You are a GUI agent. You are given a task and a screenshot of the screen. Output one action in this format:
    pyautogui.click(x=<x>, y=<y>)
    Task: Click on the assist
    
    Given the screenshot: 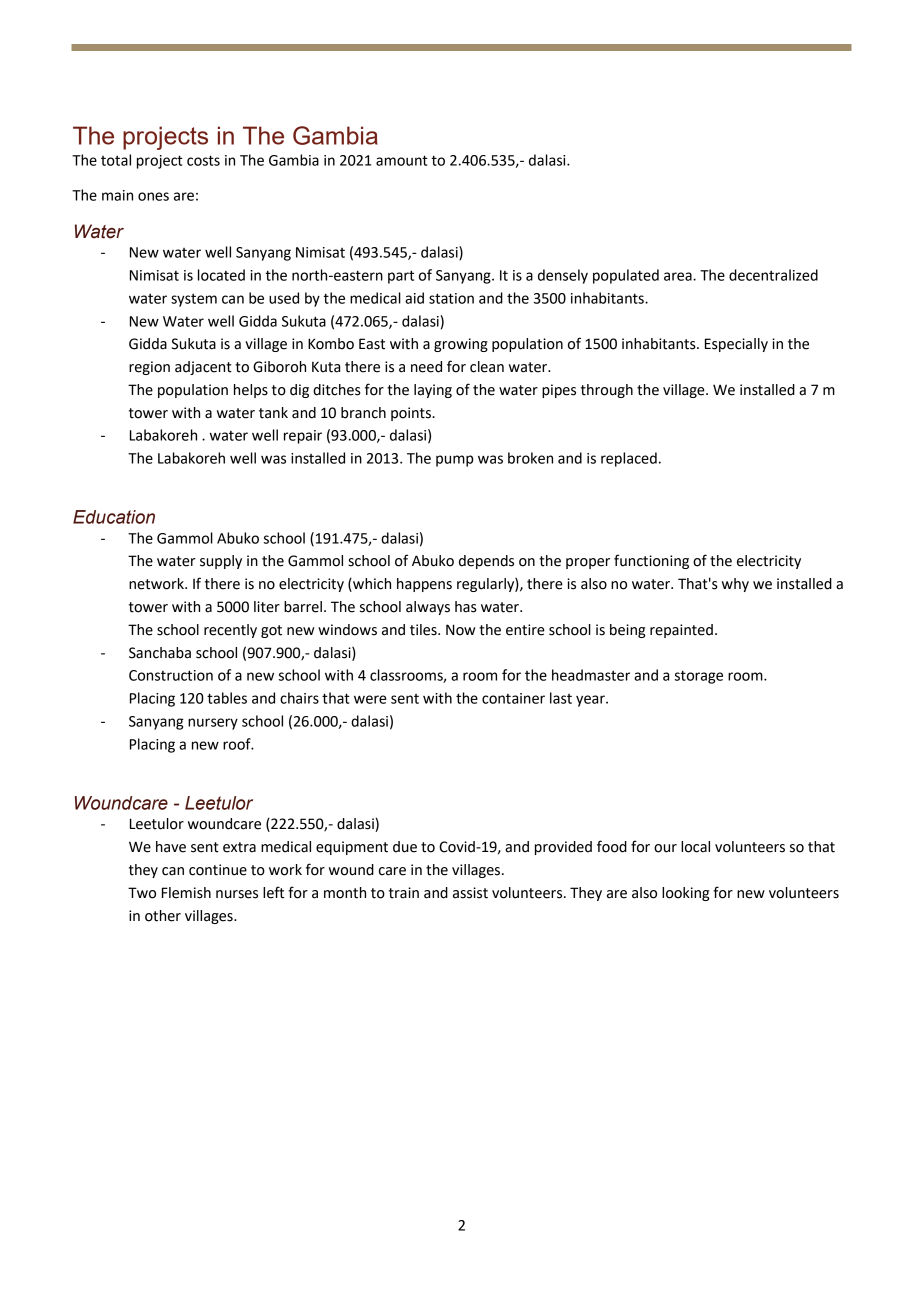 What is the action you would take?
    pyautogui.click(x=470, y=893)
